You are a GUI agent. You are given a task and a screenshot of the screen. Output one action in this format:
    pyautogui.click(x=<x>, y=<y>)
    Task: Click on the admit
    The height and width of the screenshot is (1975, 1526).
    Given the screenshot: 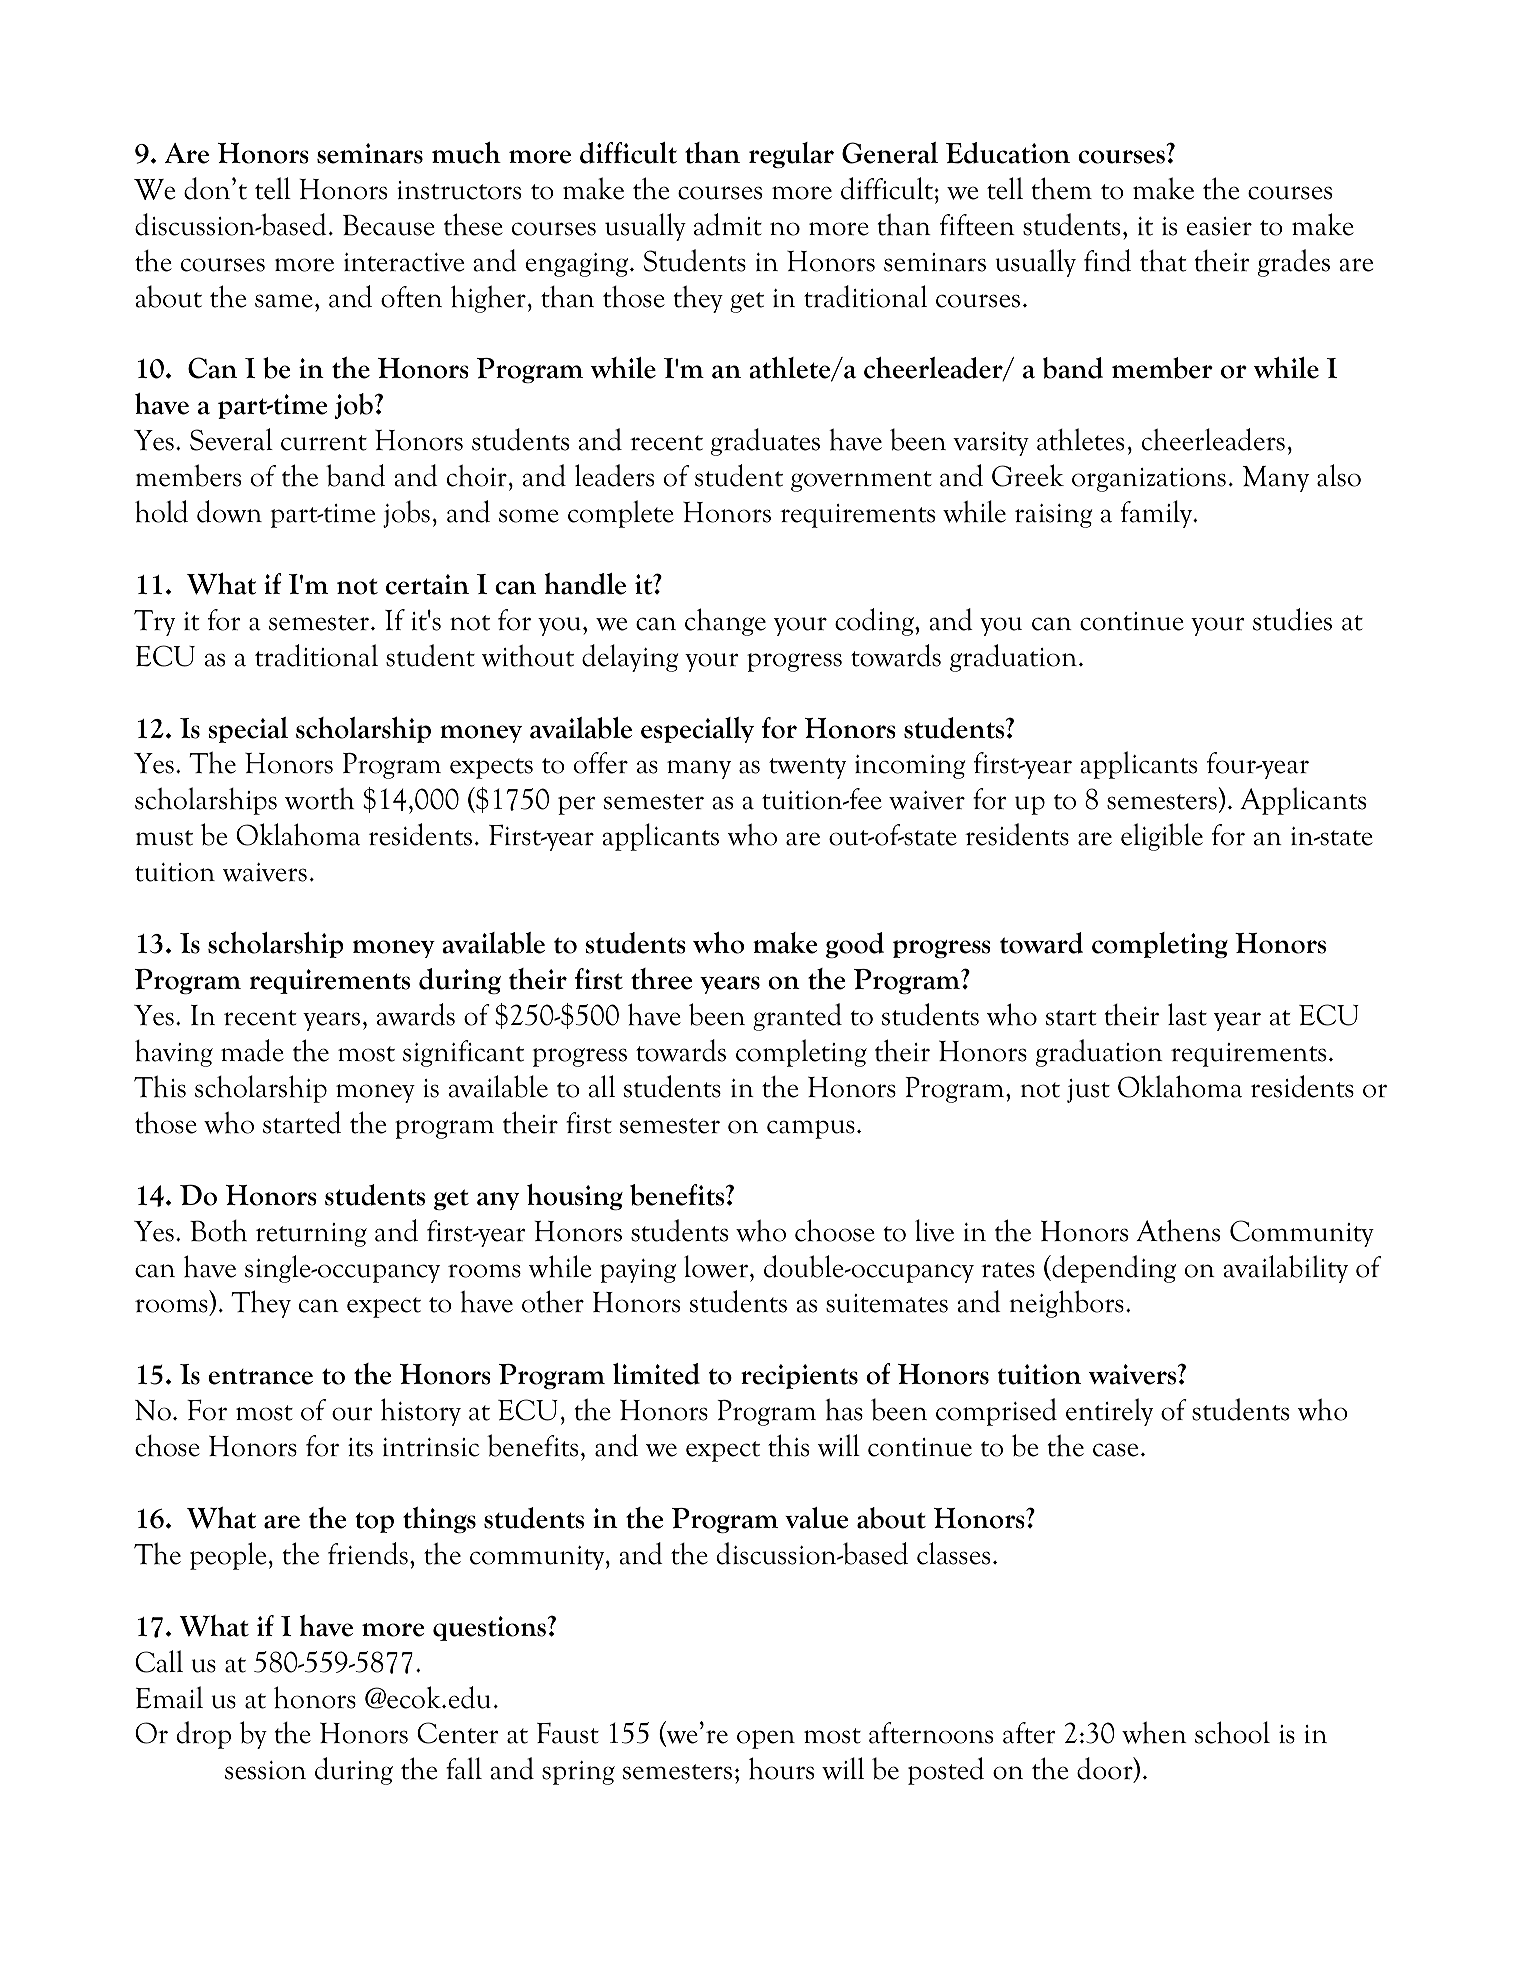 What is the action you would take?
    pyautogui.click(x=728, y=224)
